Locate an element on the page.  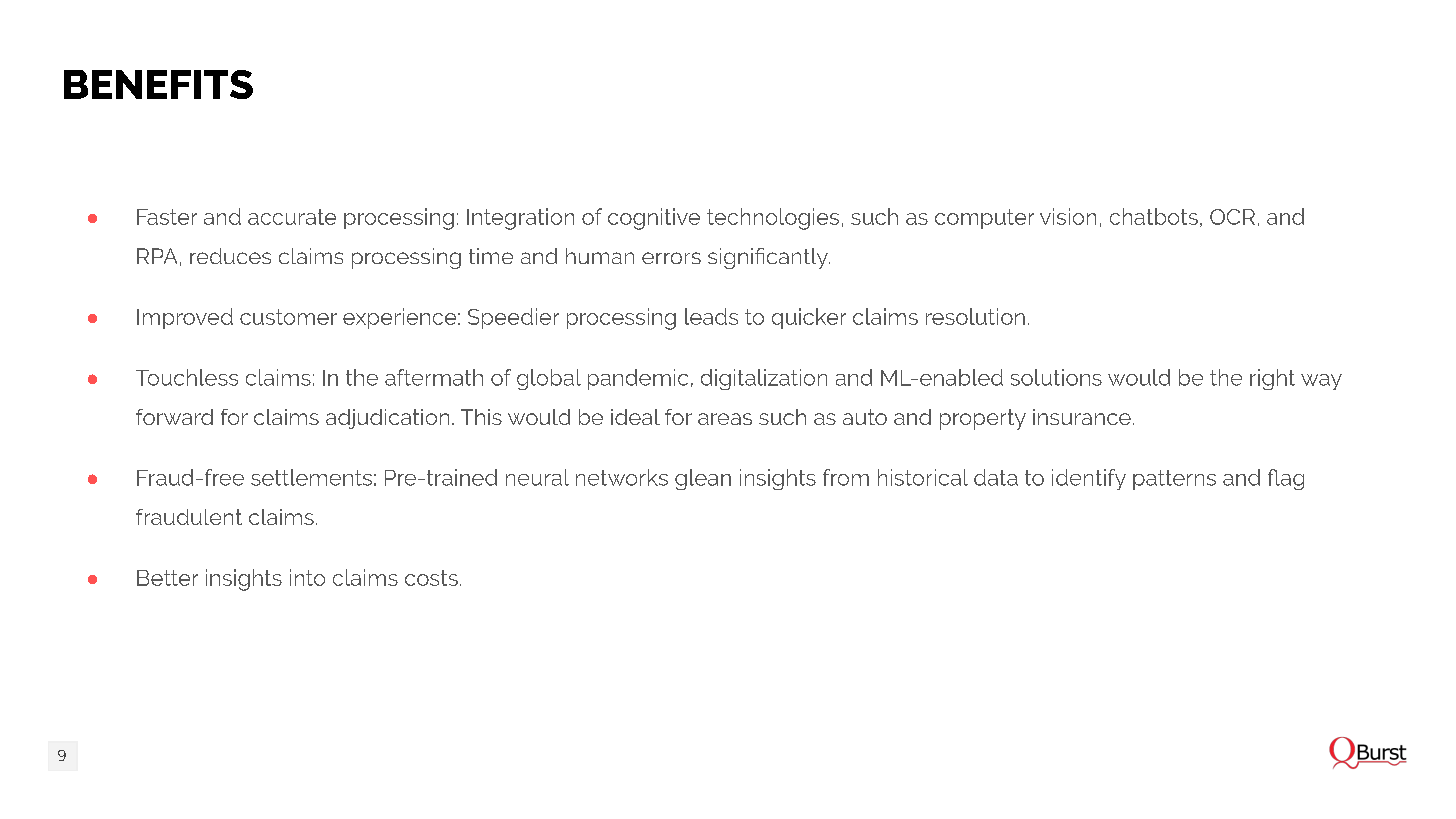
patterns is located at coordinates (1174, 480).
